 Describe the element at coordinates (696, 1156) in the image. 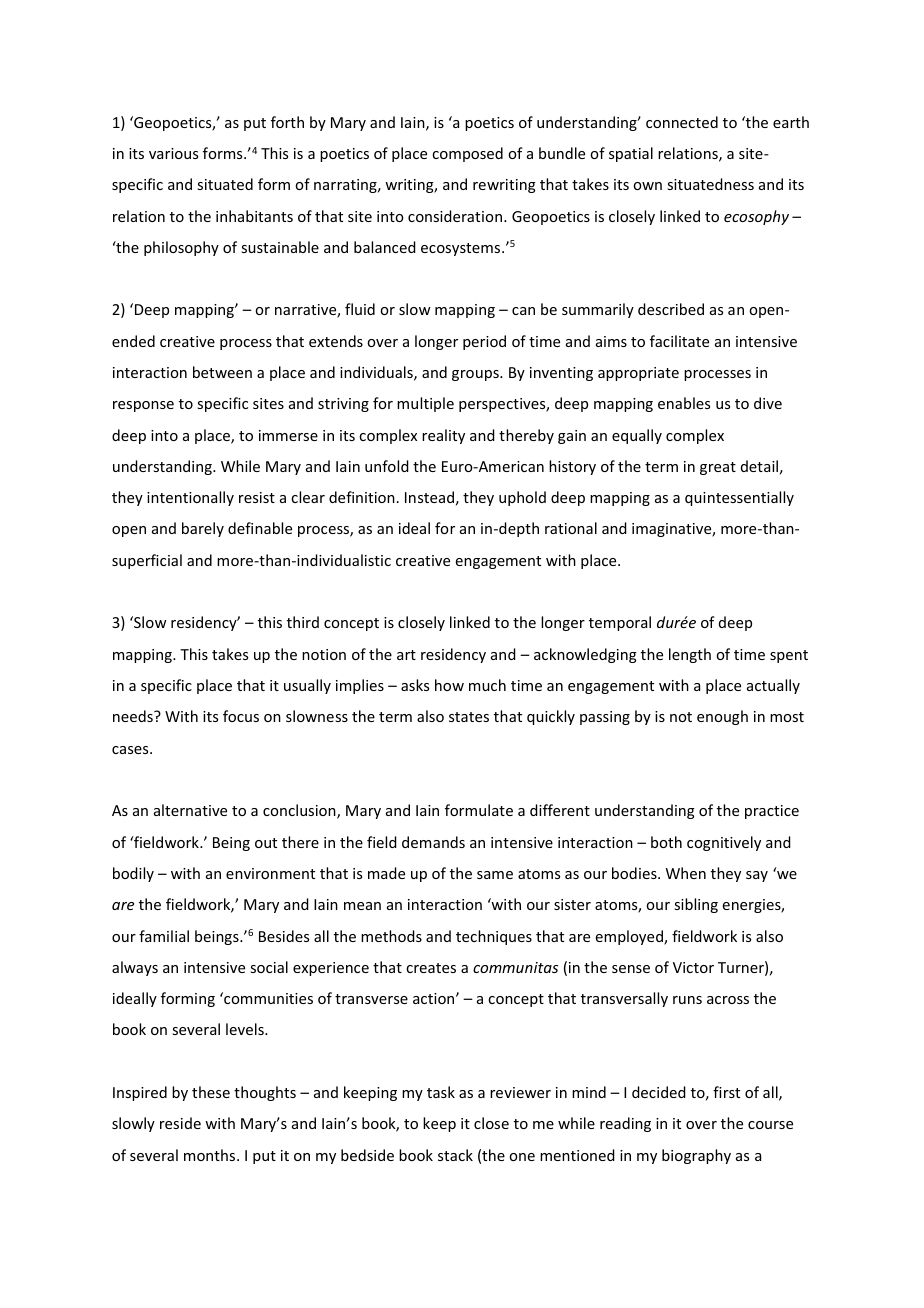

I see `biography` at that location.
